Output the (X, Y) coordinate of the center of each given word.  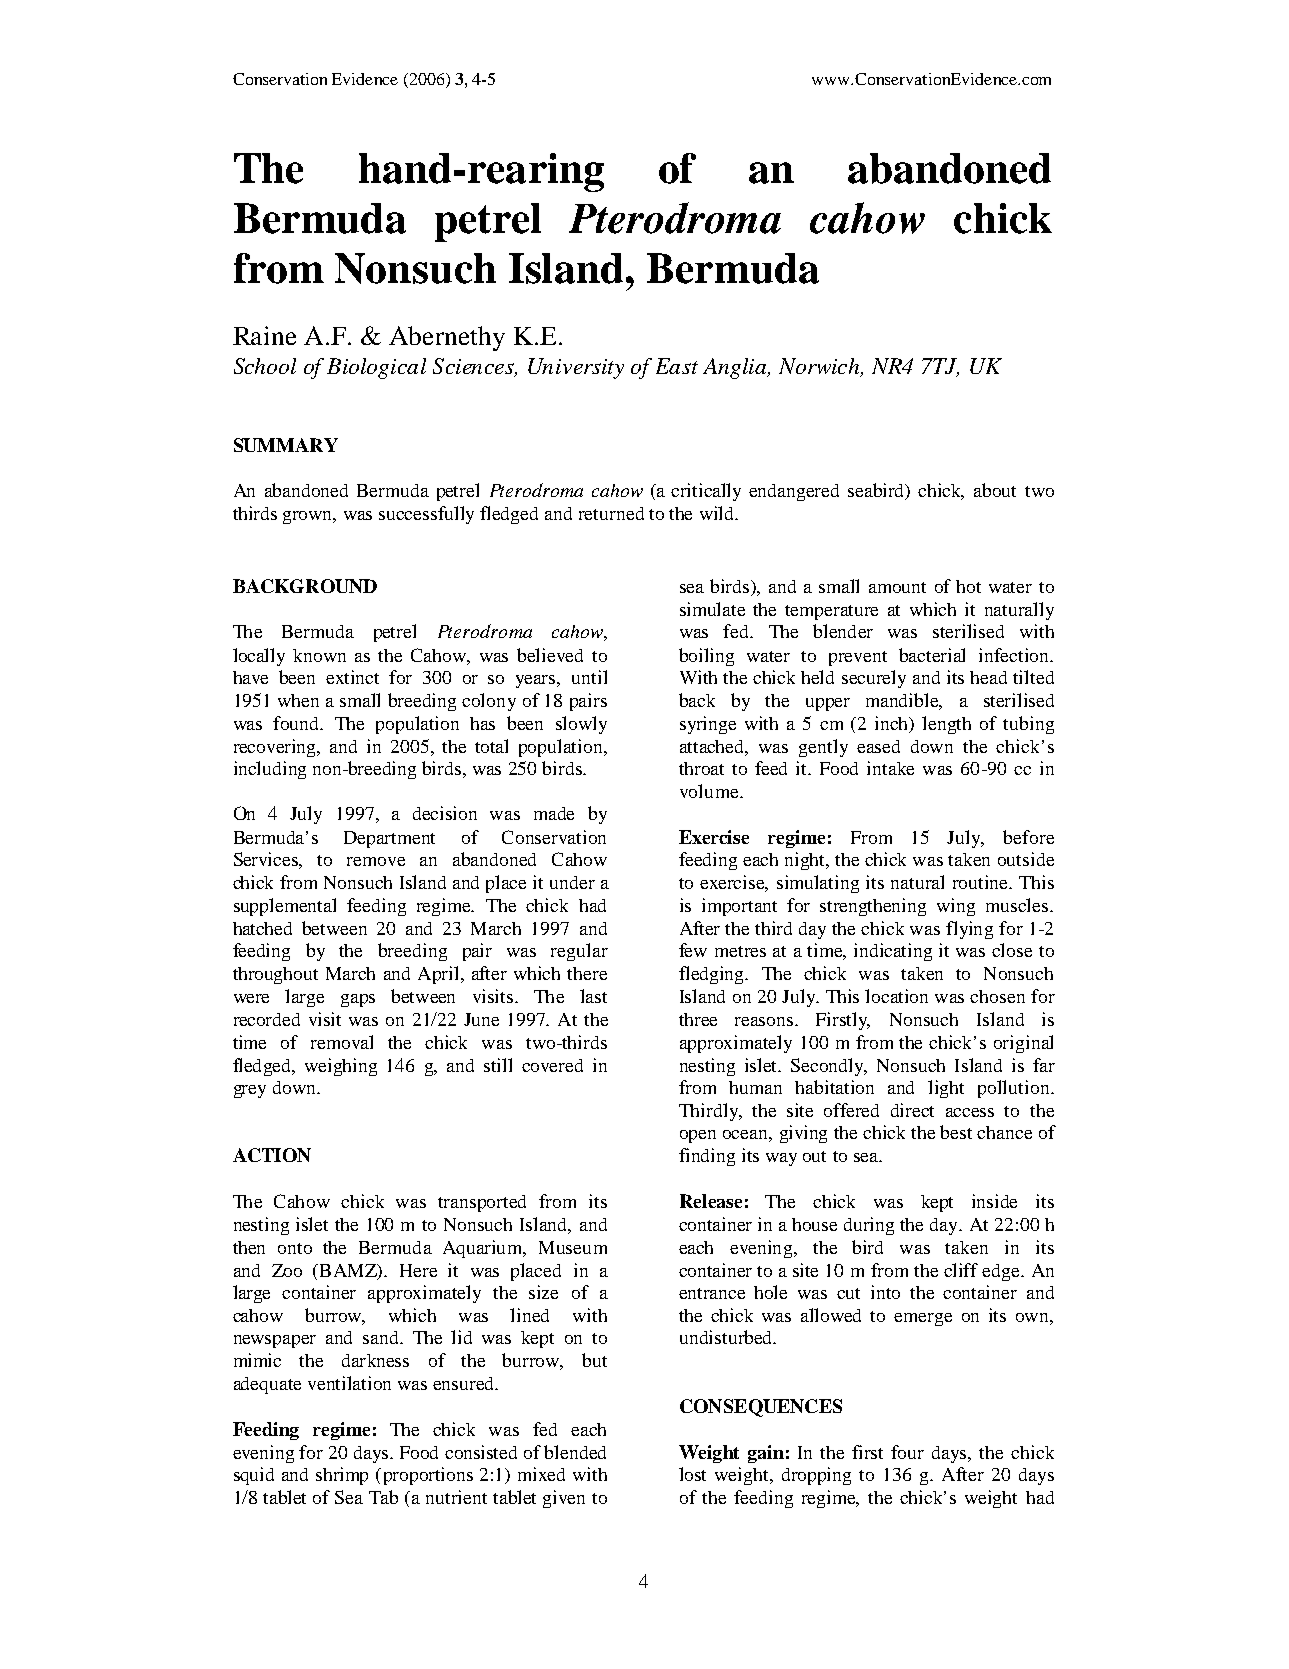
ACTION (272, 1155)
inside (994, 1201)
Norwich (821, 367)
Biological (376, 368)
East (677, 366)
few (693, 950)
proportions (428, 1476)
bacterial (932, 655)
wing (956, 907)
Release (711, 1201)
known (319, 655)
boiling (706, 657)
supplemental (285, 907)
